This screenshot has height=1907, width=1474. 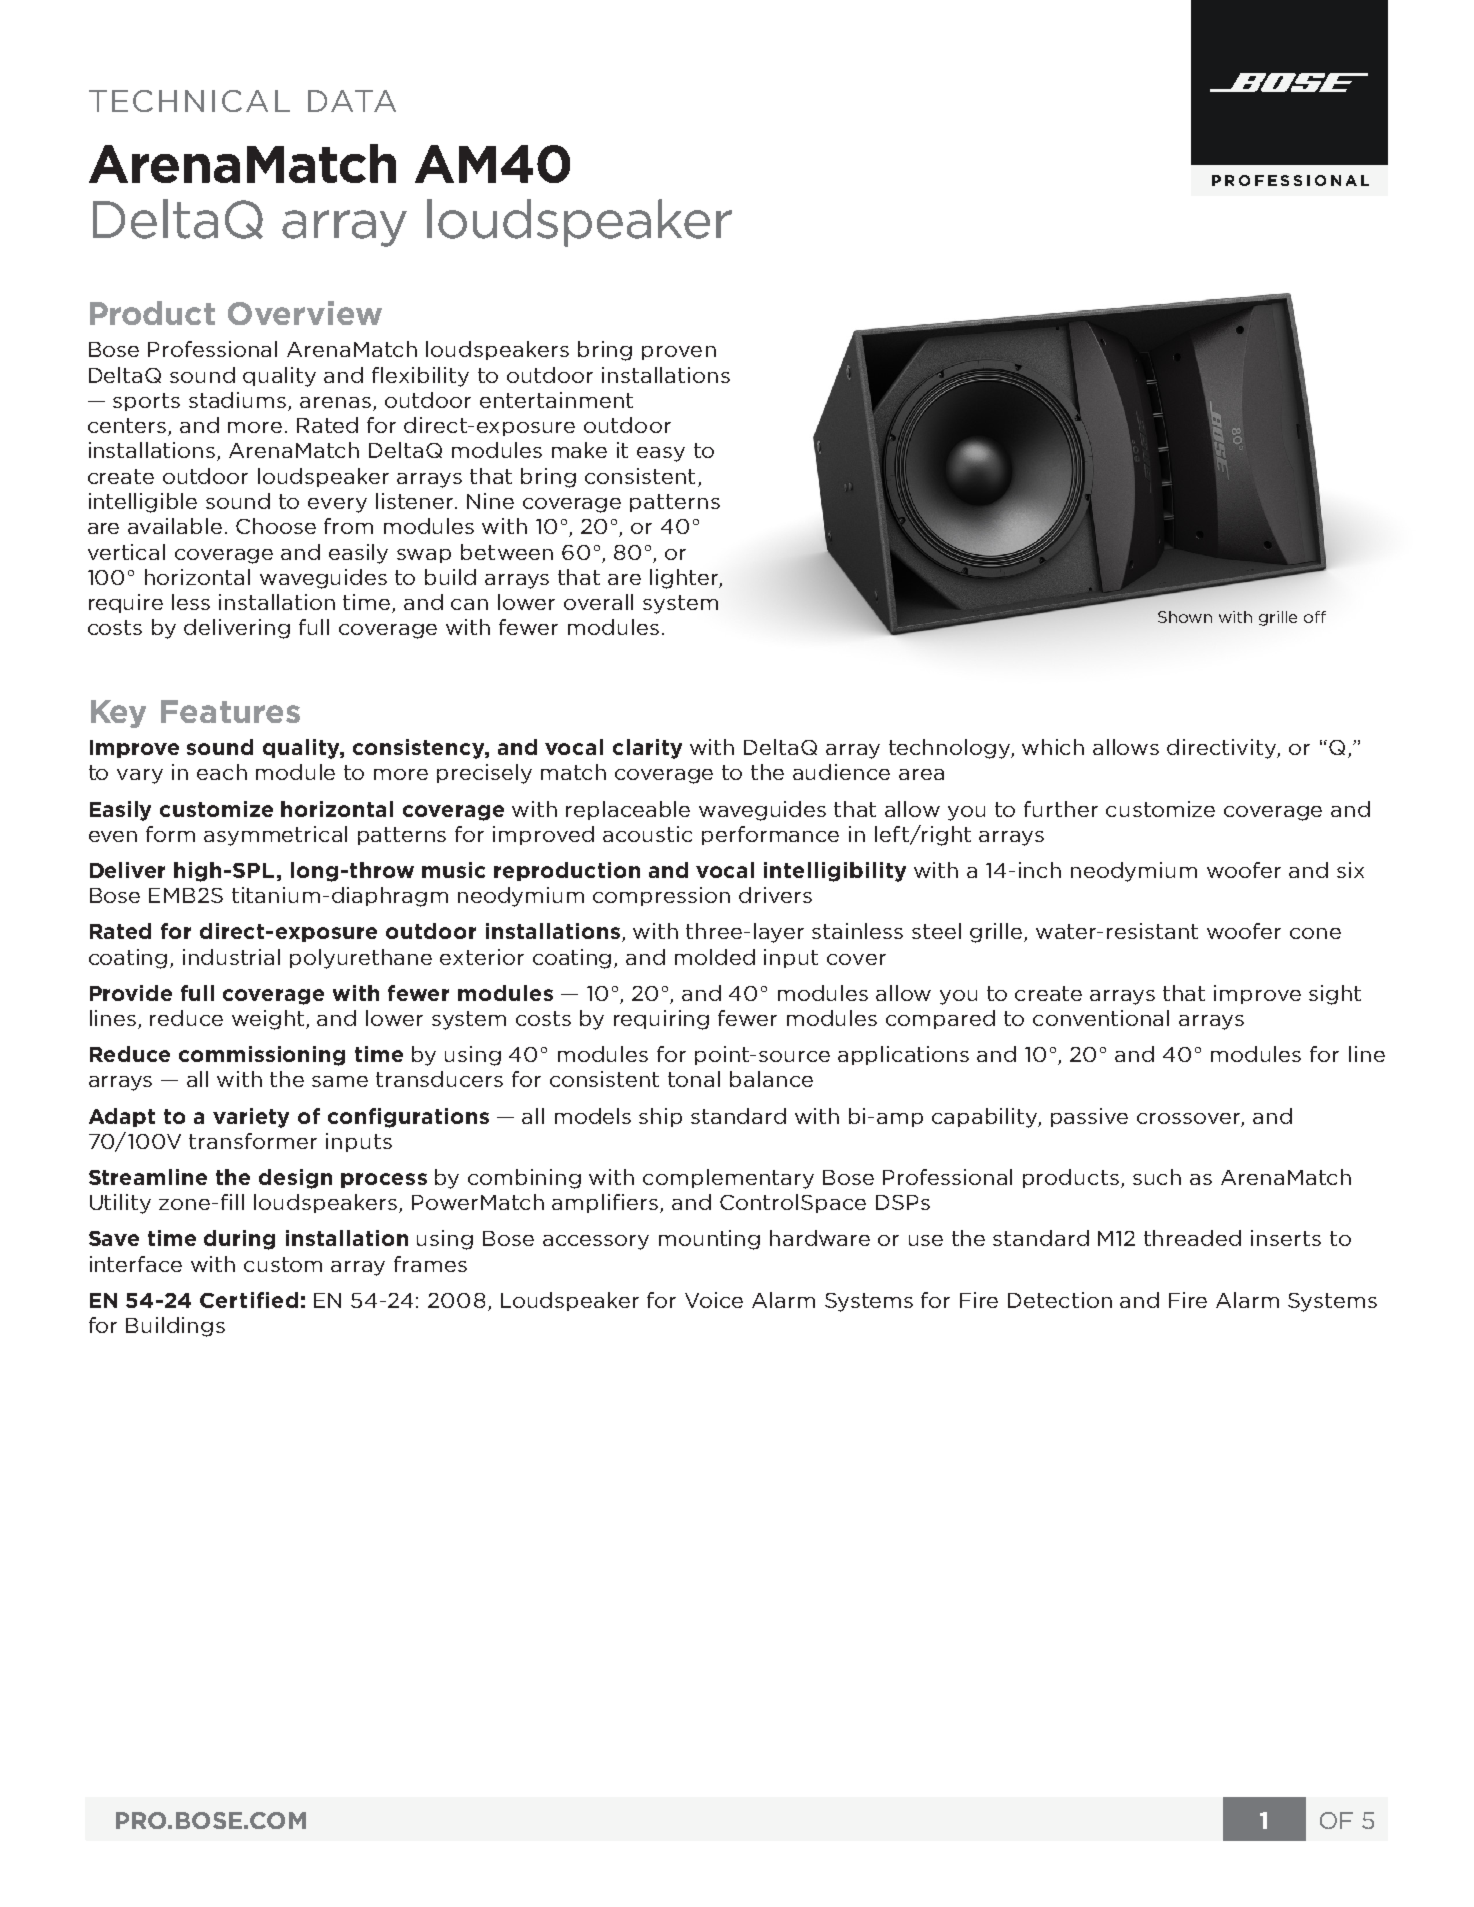 I want to click on Shown, so click(x=1185, y=617).
